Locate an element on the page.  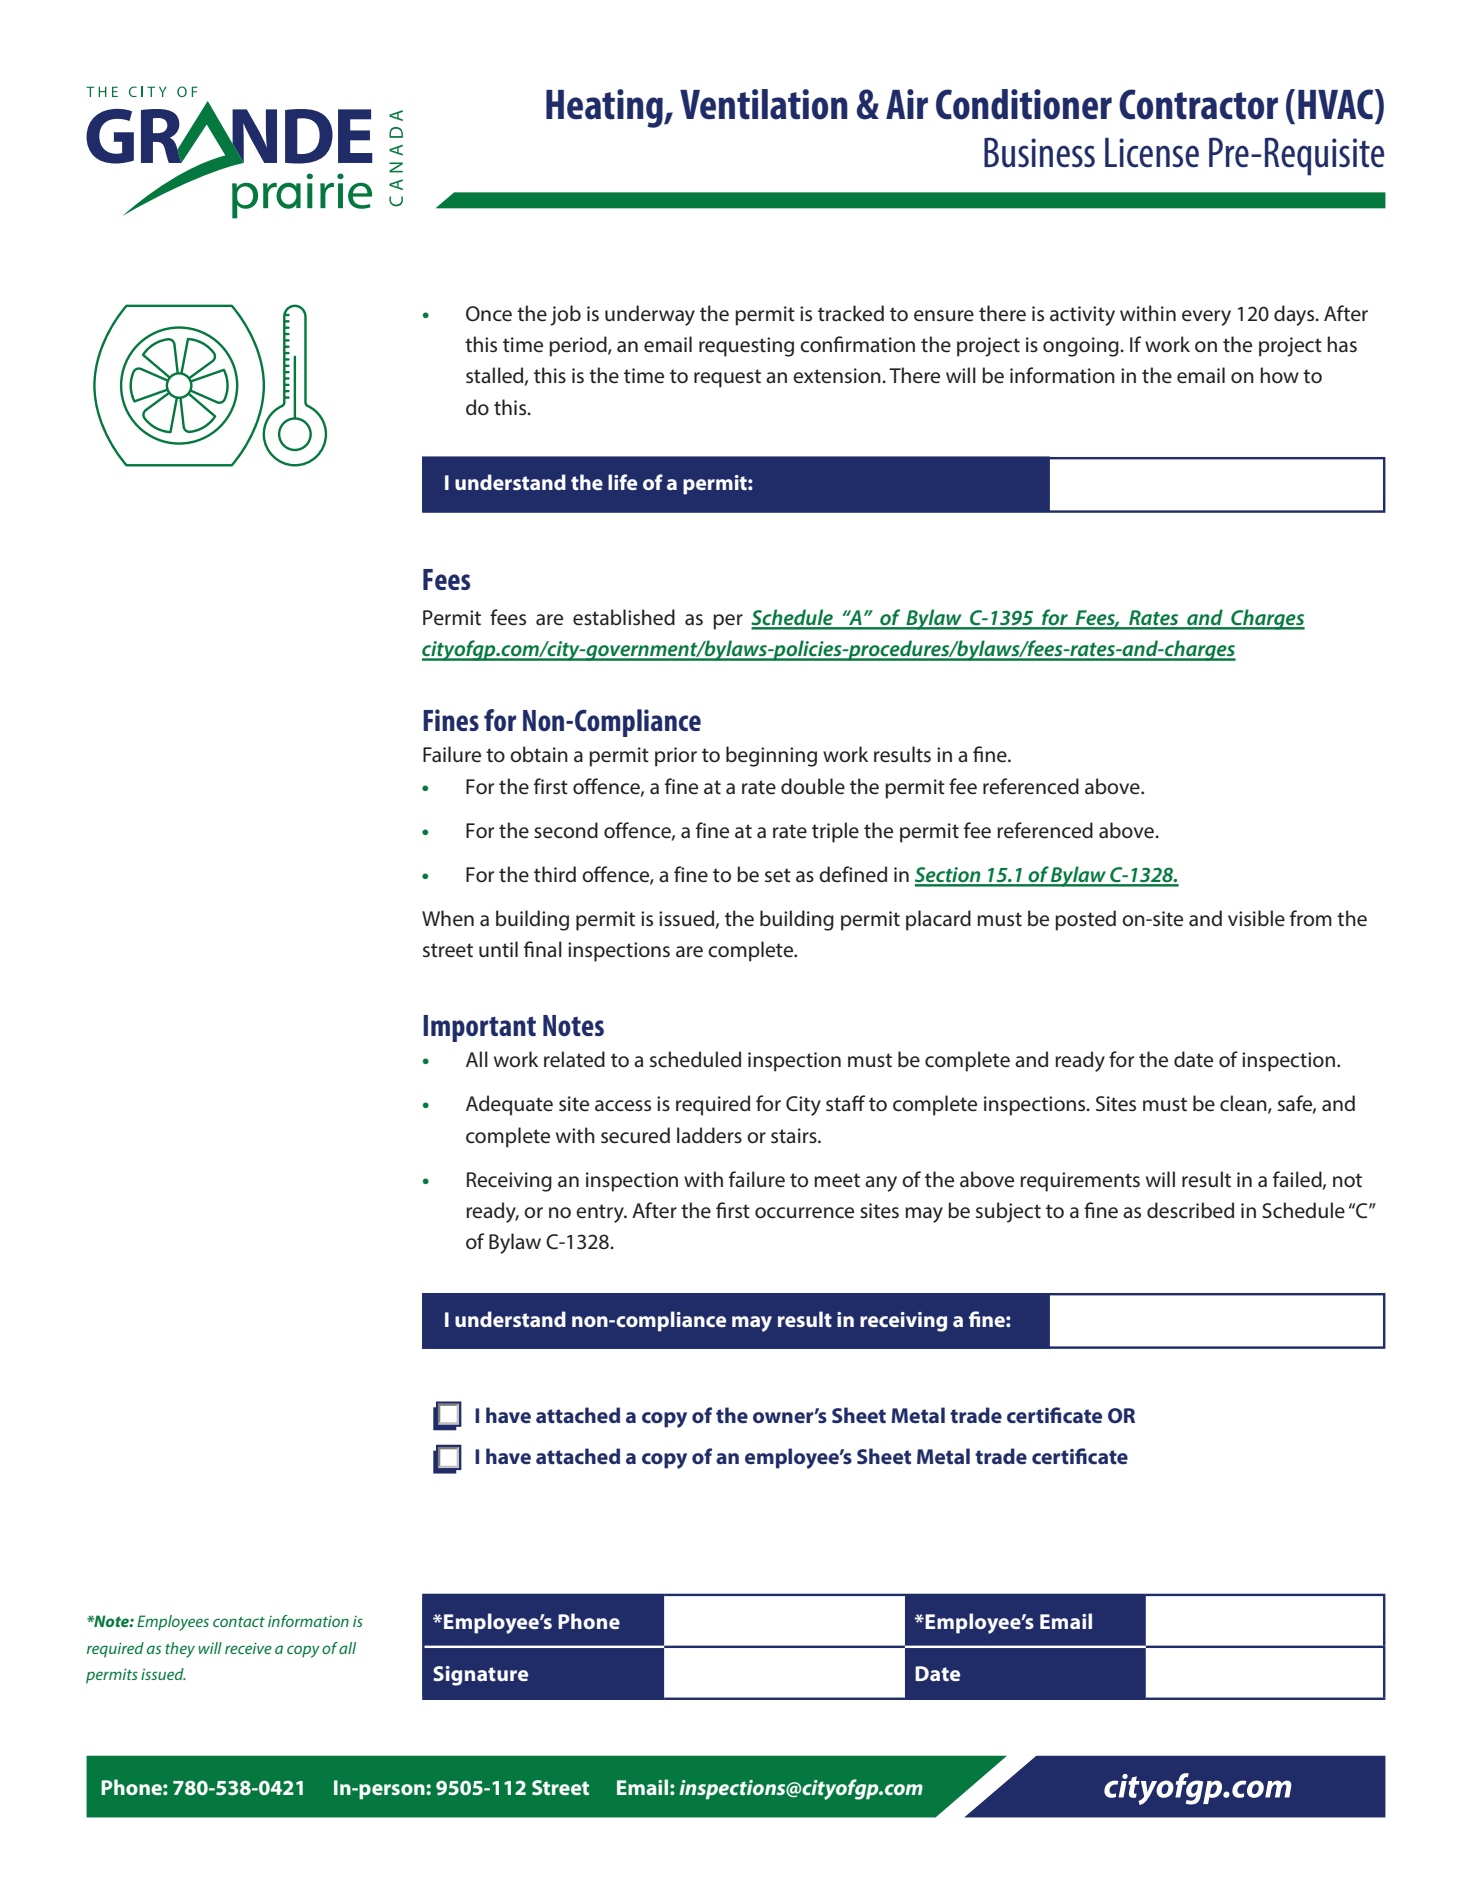
life is located at coordinates (622, 482).
